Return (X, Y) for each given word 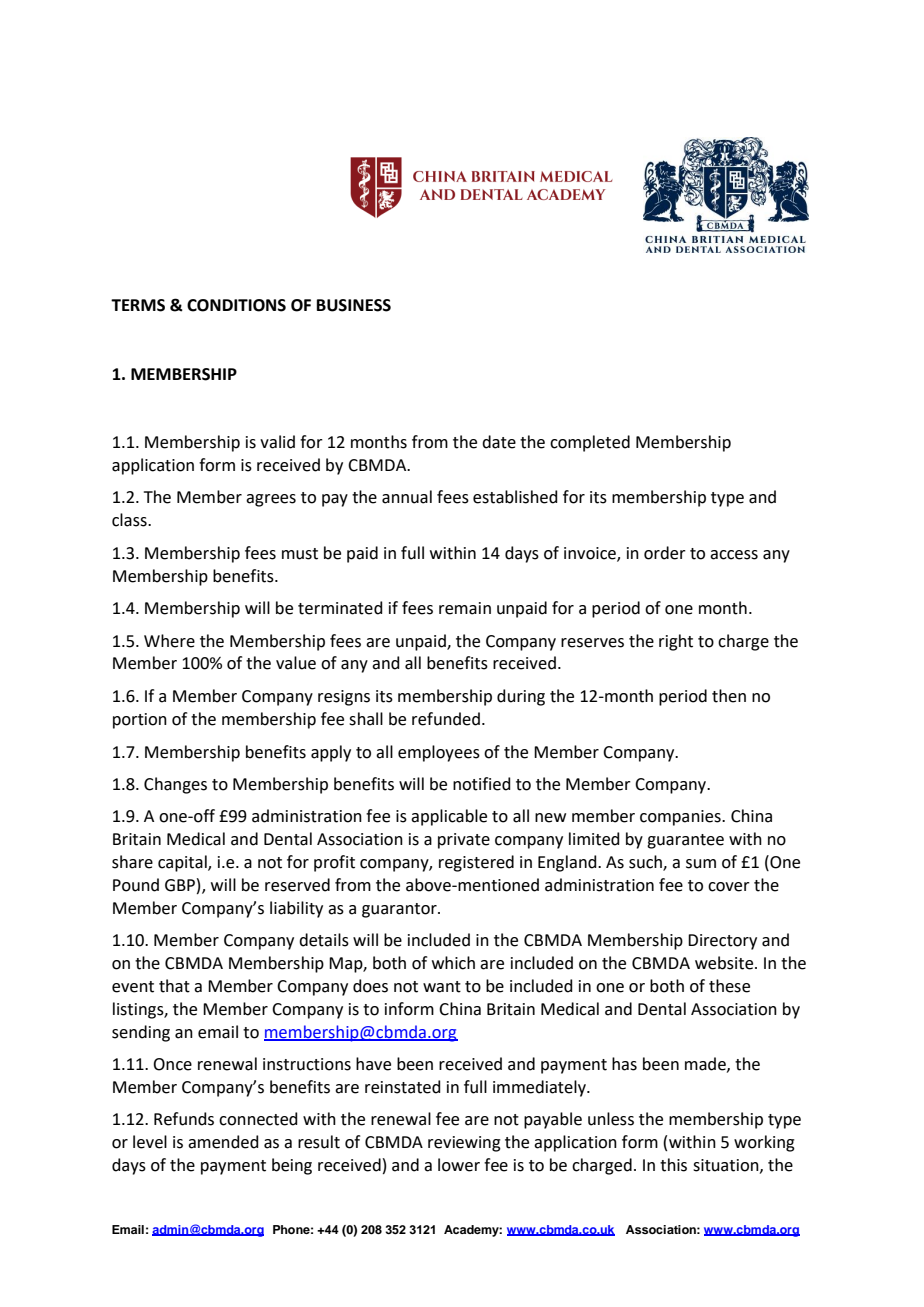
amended (223, 1142)
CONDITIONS (236, 305)
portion (140, 721)
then (729, 696)
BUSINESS (354, 305)
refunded (446, 719)
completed (590, 443)
